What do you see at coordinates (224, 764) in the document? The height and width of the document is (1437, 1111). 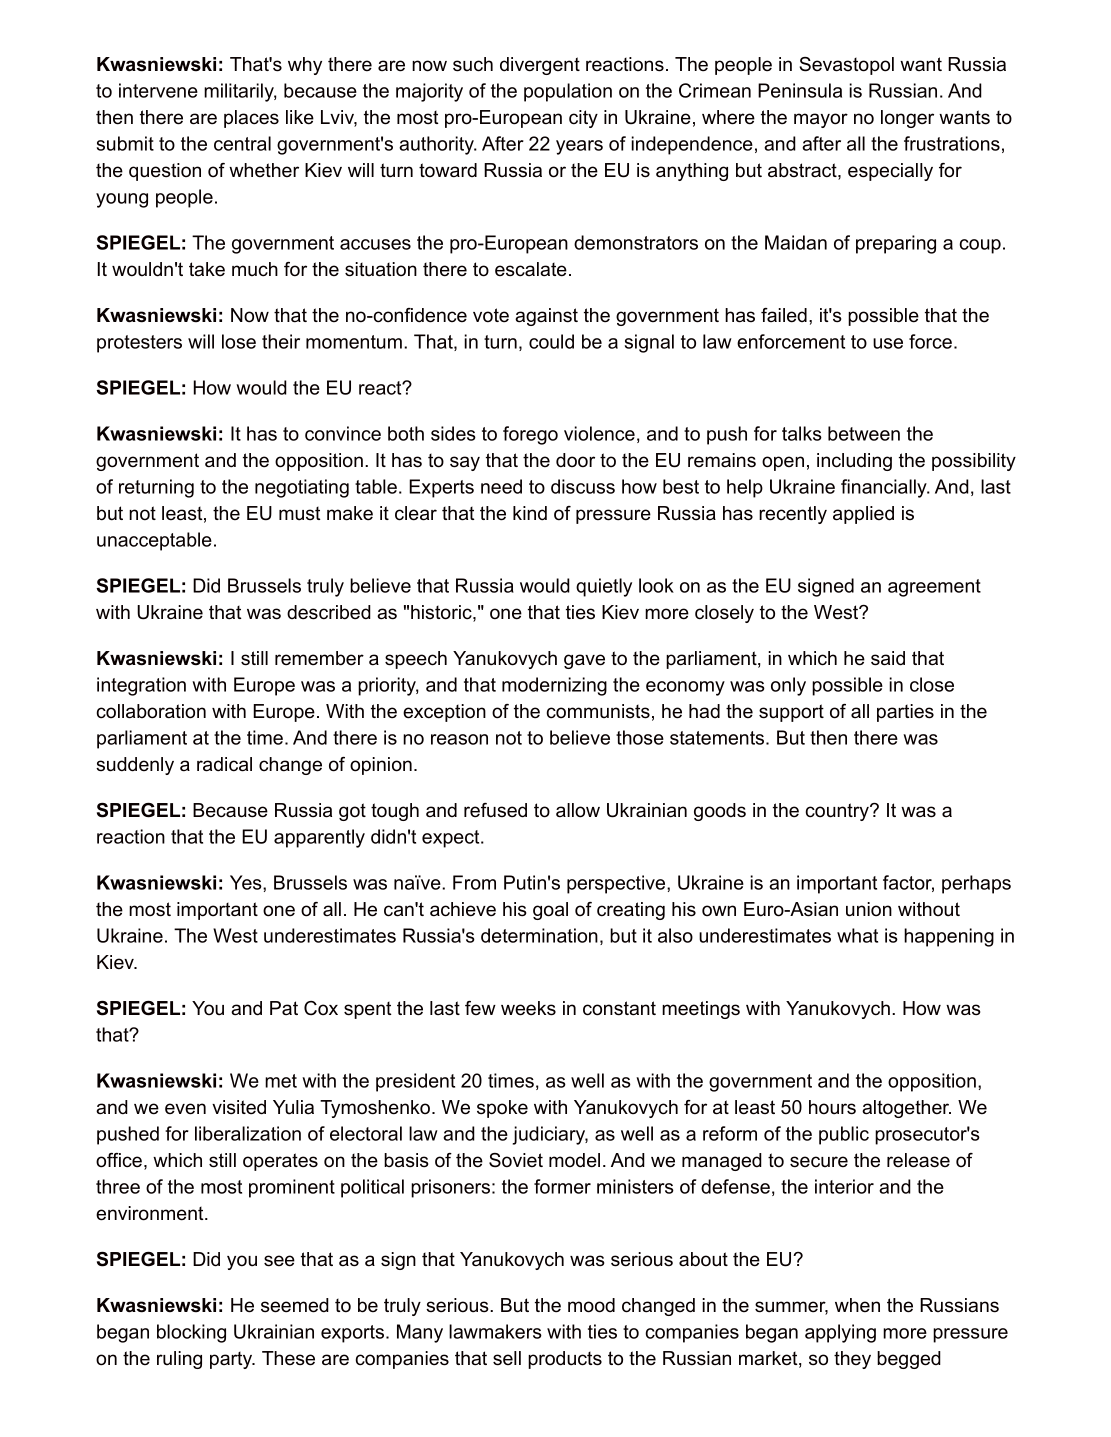 I see `radical` at bounding box center [224, 764].
